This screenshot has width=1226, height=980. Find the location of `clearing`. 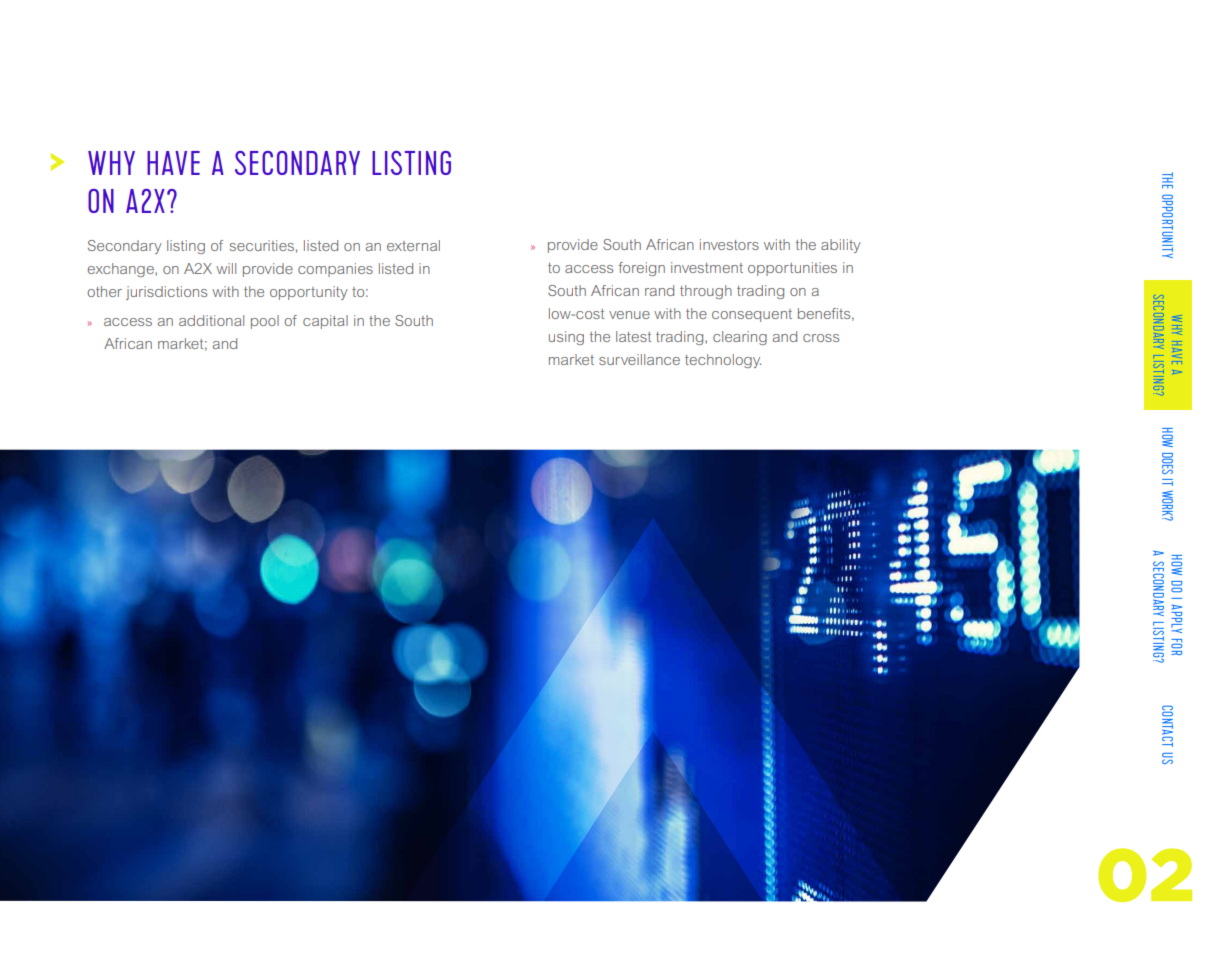

clearing is located at coordinates (740, 338).
